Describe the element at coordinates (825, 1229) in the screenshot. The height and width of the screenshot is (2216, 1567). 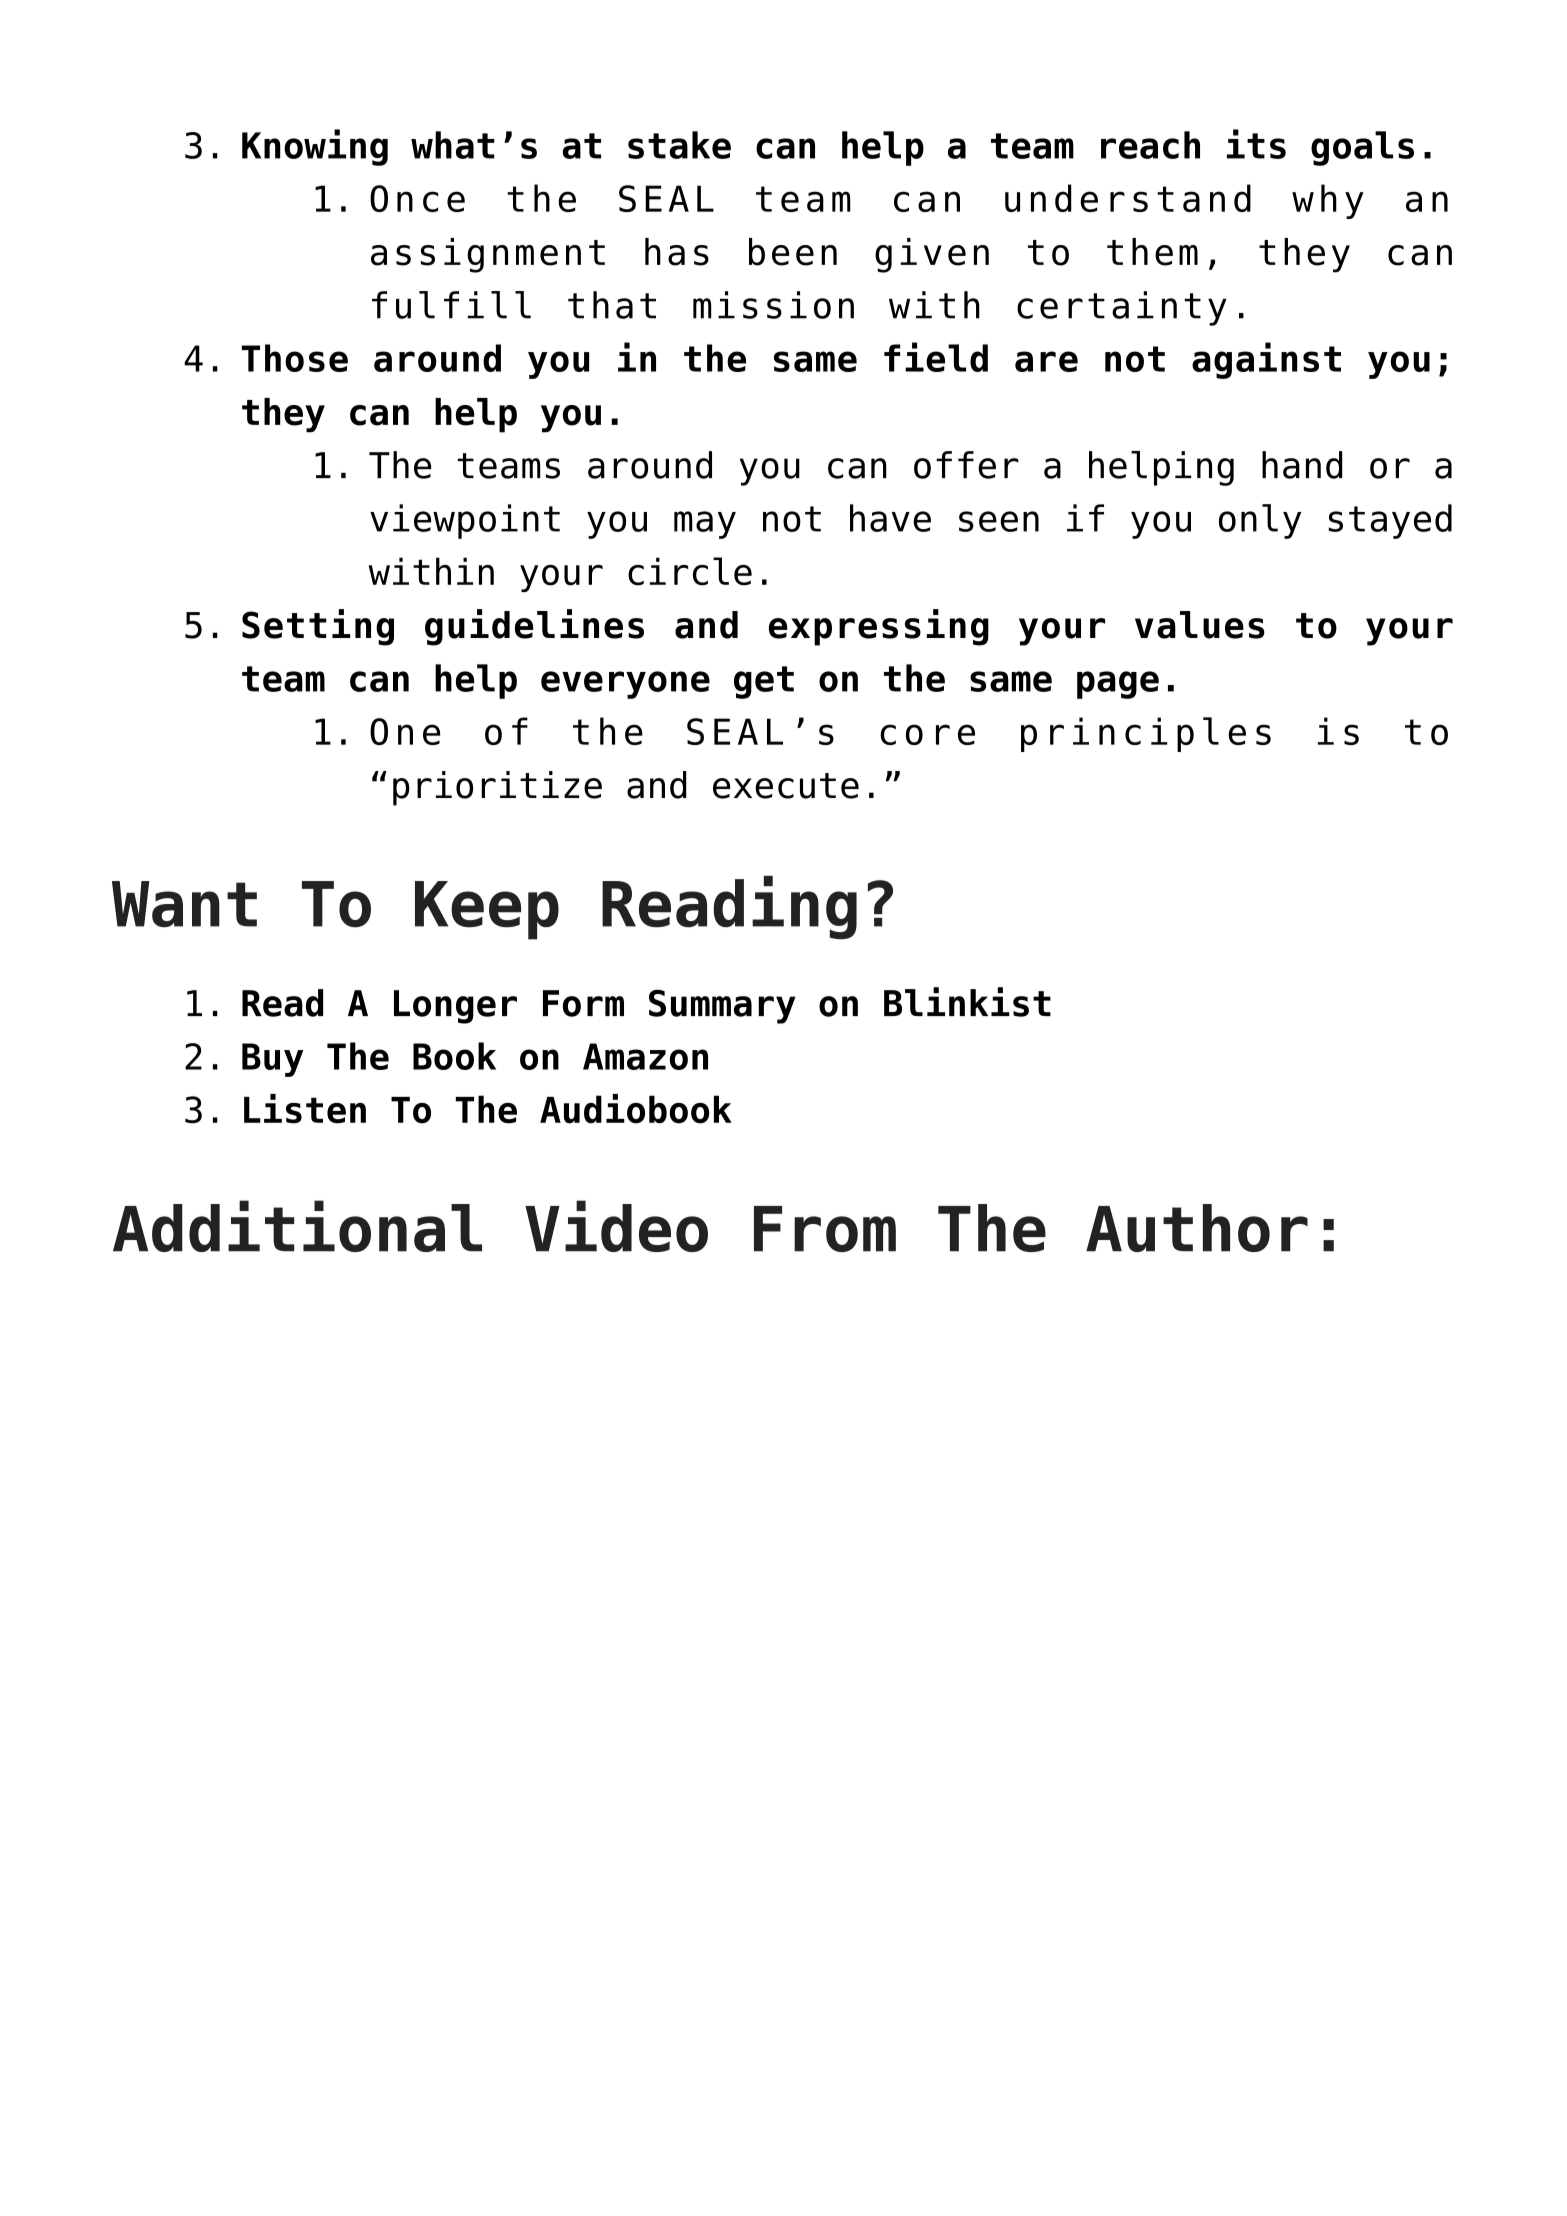
I see `From` at that location.
